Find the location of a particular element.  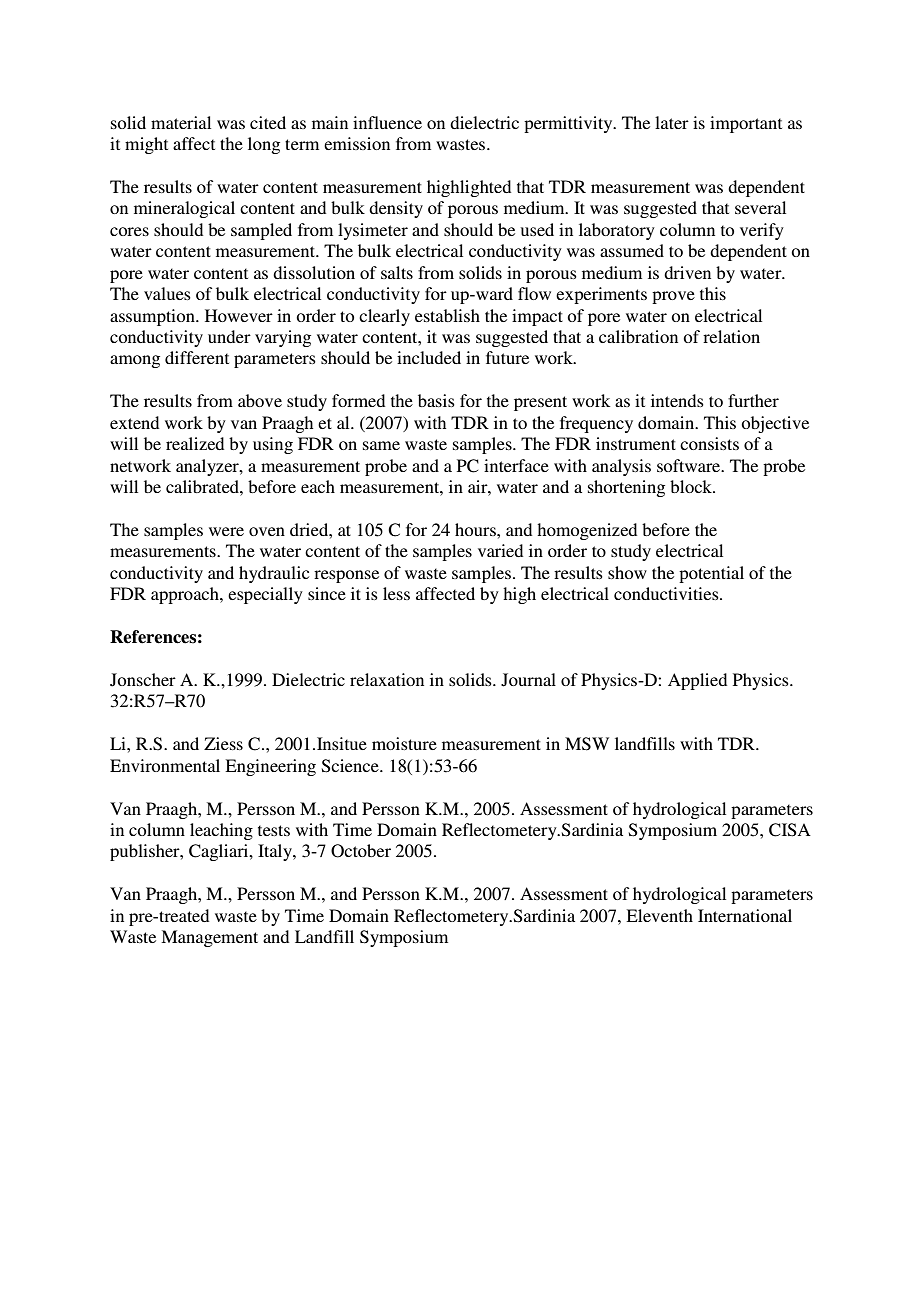

were is located at coordinates (226, 531).
